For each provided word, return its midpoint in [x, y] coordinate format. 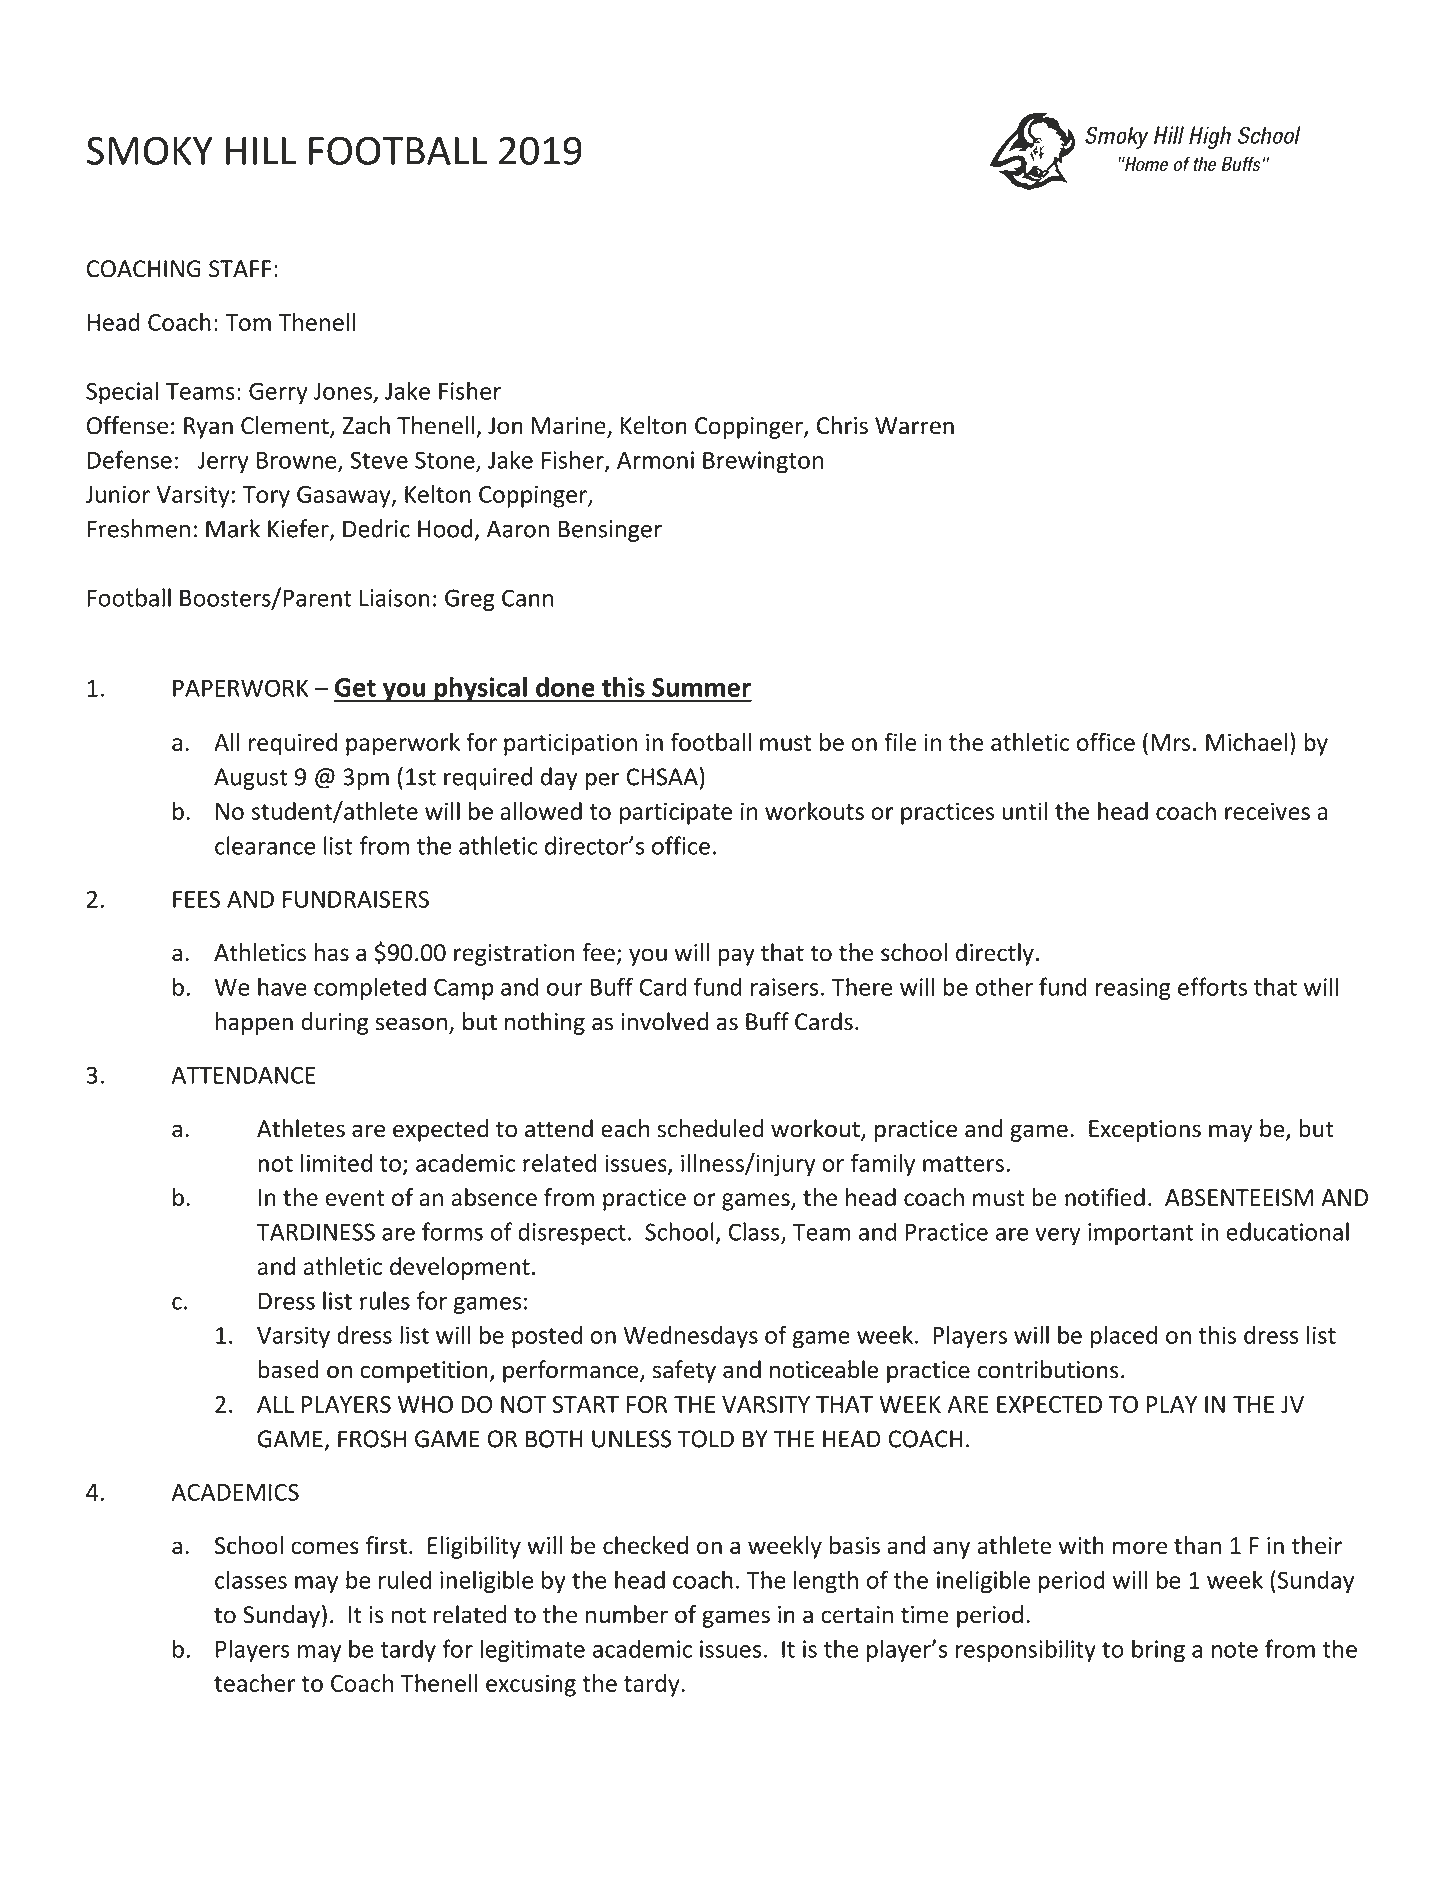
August [250, 779]
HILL [261, 151]
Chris [842, 425]
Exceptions [1145, 1131]
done [565, 687]
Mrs [1170, 742]
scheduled [710, 1128]
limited [336, 1162]
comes [325, 1548]
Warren [914, 426]
